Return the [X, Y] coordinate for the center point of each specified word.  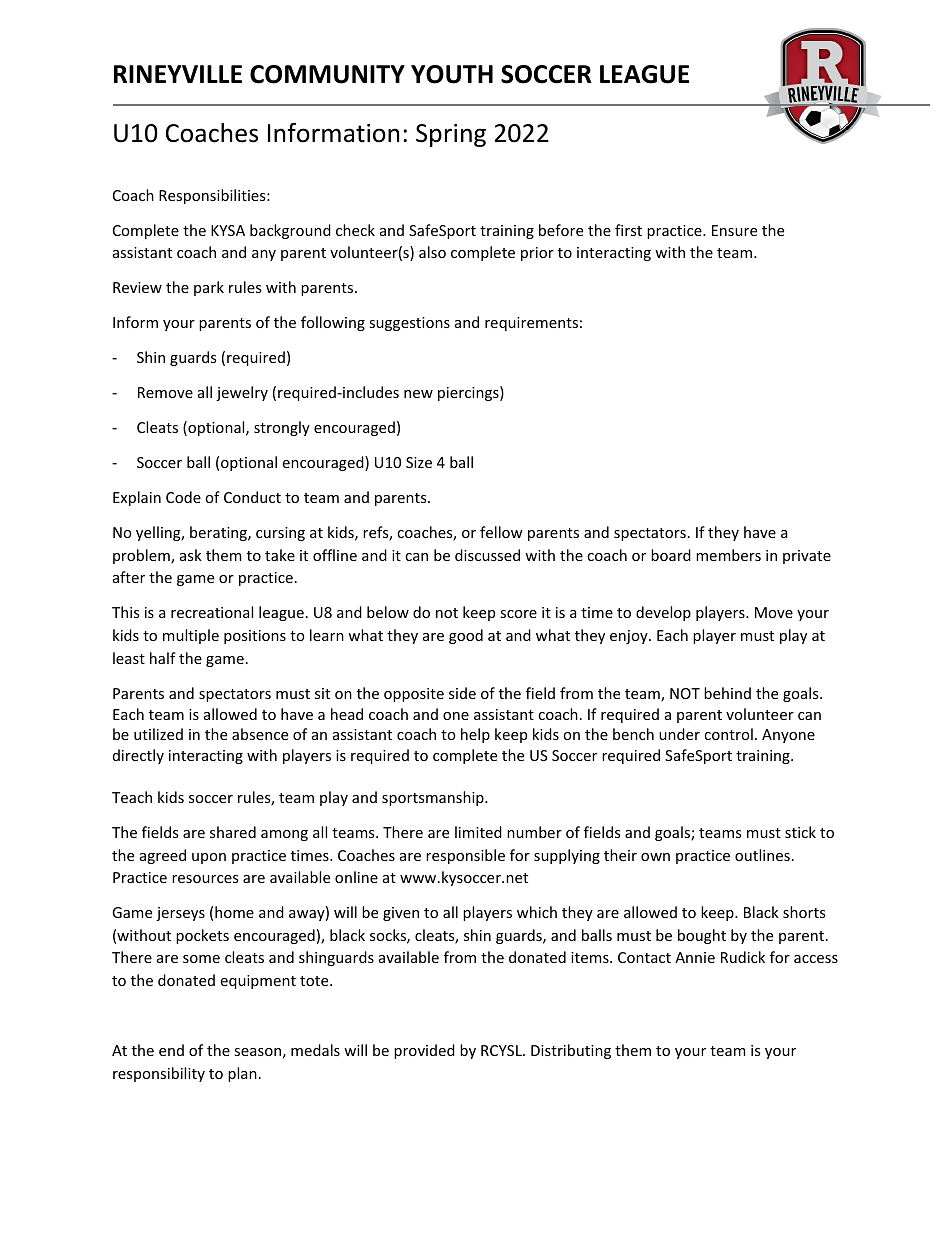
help [475, 735]
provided [424, 1051]
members [728, 555]
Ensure [734, 230]
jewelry [242, 393]
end [171, 1050]
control [728, 734]
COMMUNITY [327, 74]
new [418, 394]
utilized [158, 734]
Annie [695, 957]
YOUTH [452, 74]
